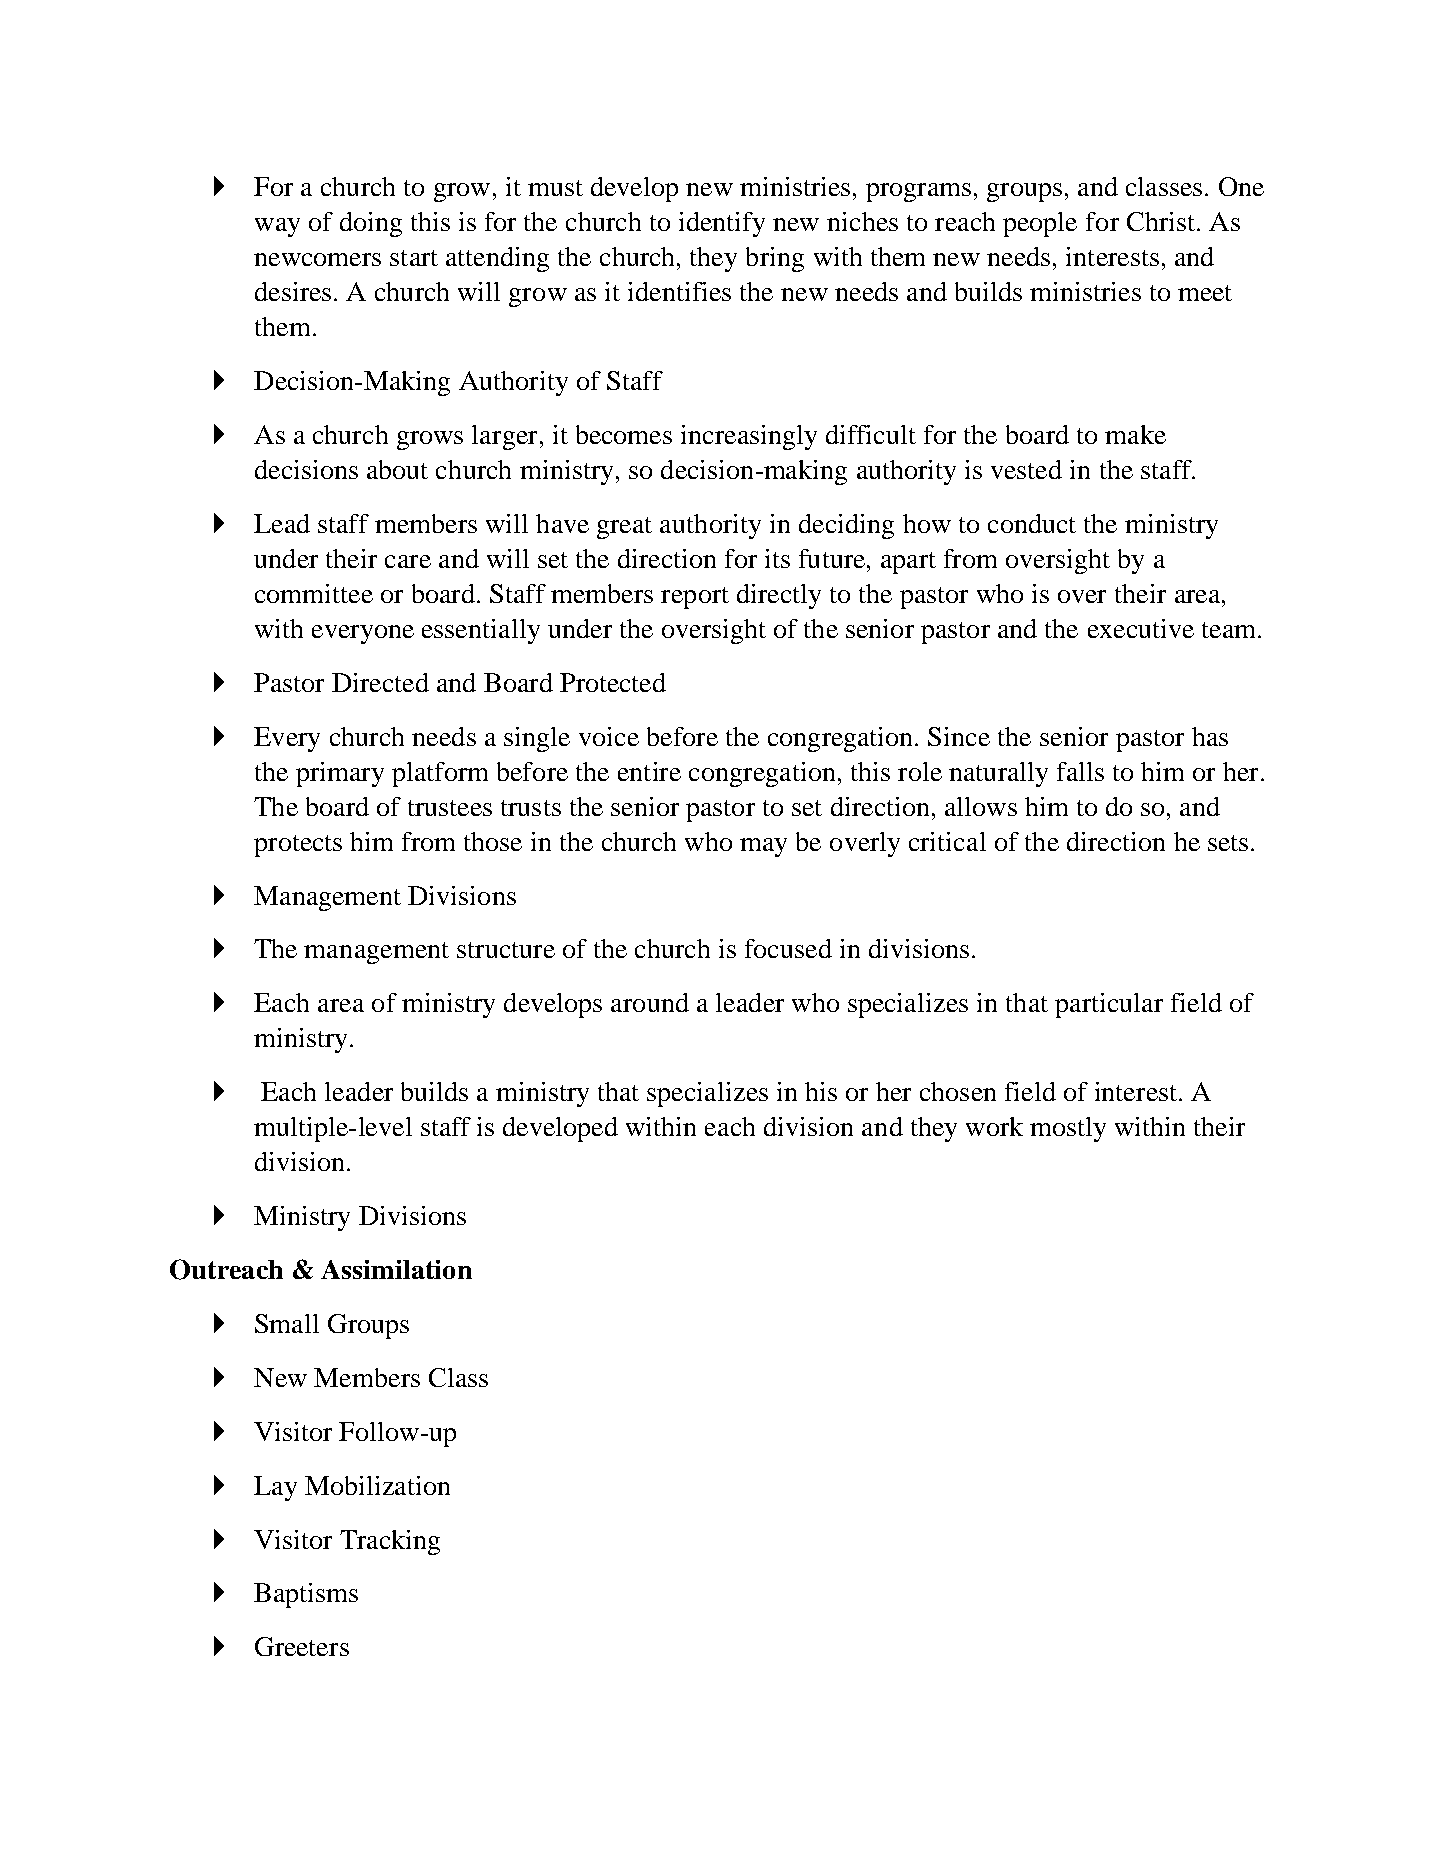 Image resolution: width=1440 pixels, height=1864 pixels. I want to click on doing, so click(371, 224).
